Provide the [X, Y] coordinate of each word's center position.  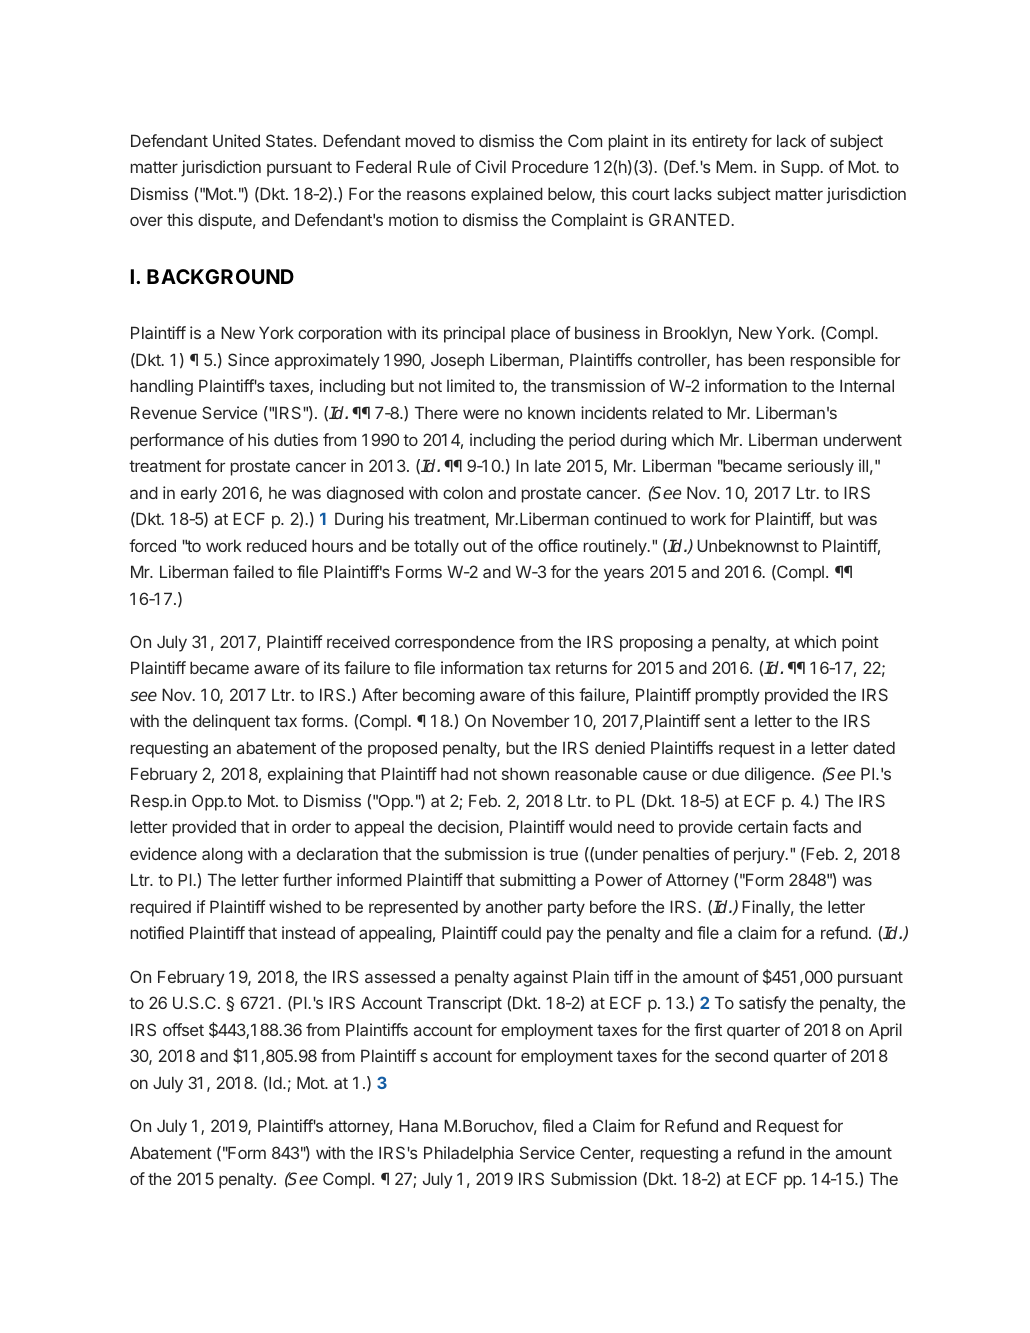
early [199, 494]
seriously [821, 467]
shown [525, 773]
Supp [800, 168]
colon [463, 492]
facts [810, 826]
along [222, 855]
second [741, 1055]
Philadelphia [468, 1154]
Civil [490, 166]
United [236, 140]
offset [183, 1029]
